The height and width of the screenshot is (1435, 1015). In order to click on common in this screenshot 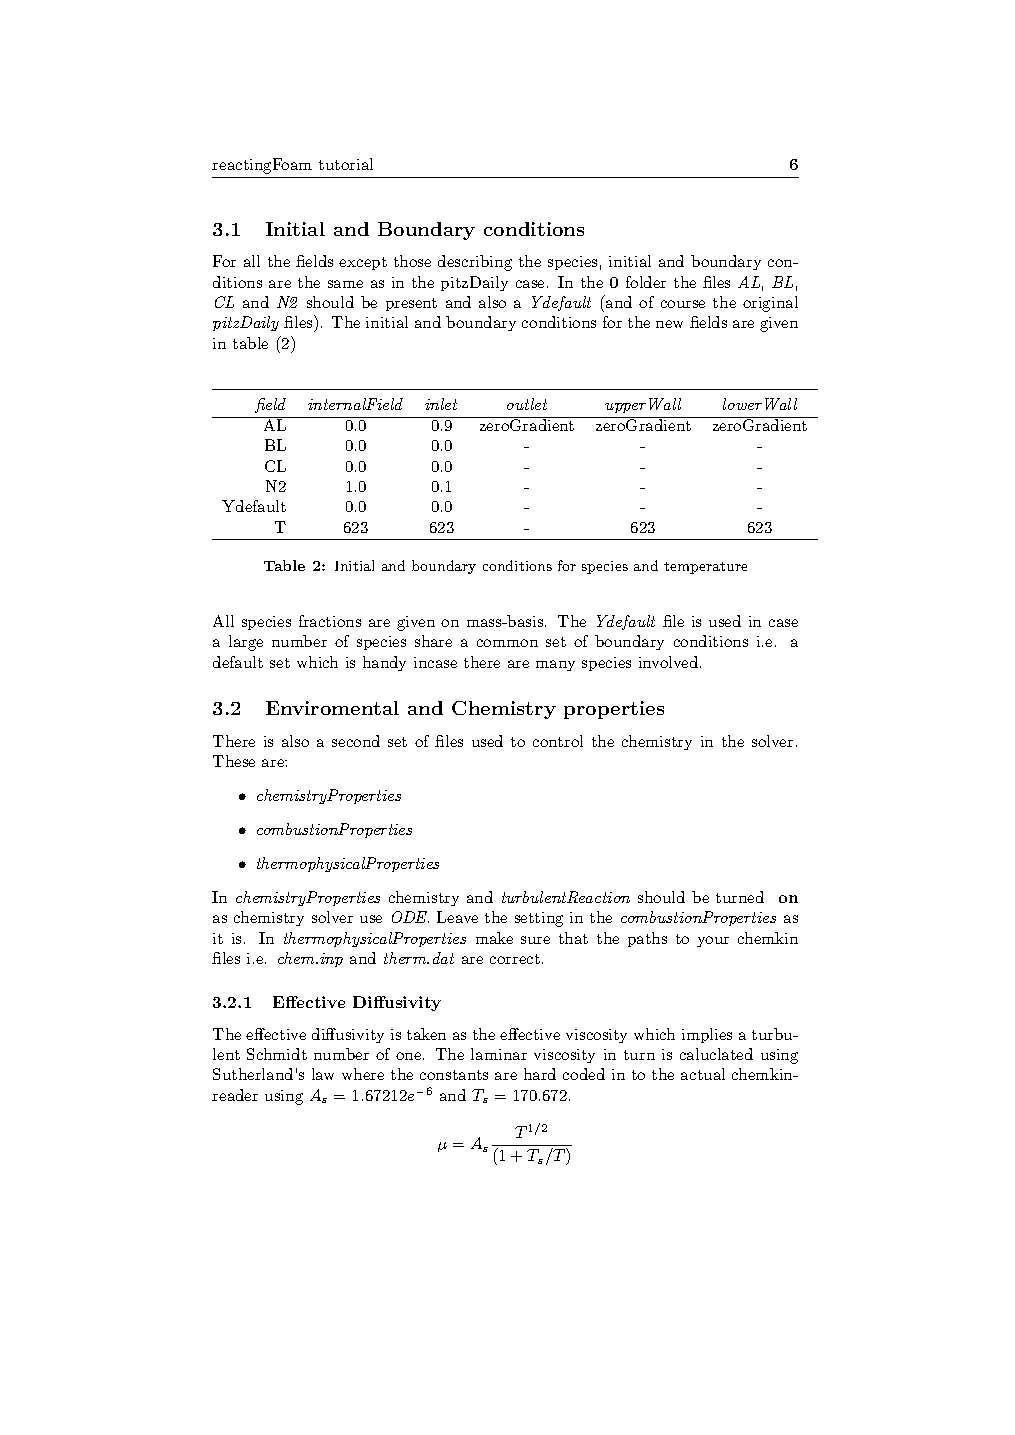, I will do `click(507, 643)`.
